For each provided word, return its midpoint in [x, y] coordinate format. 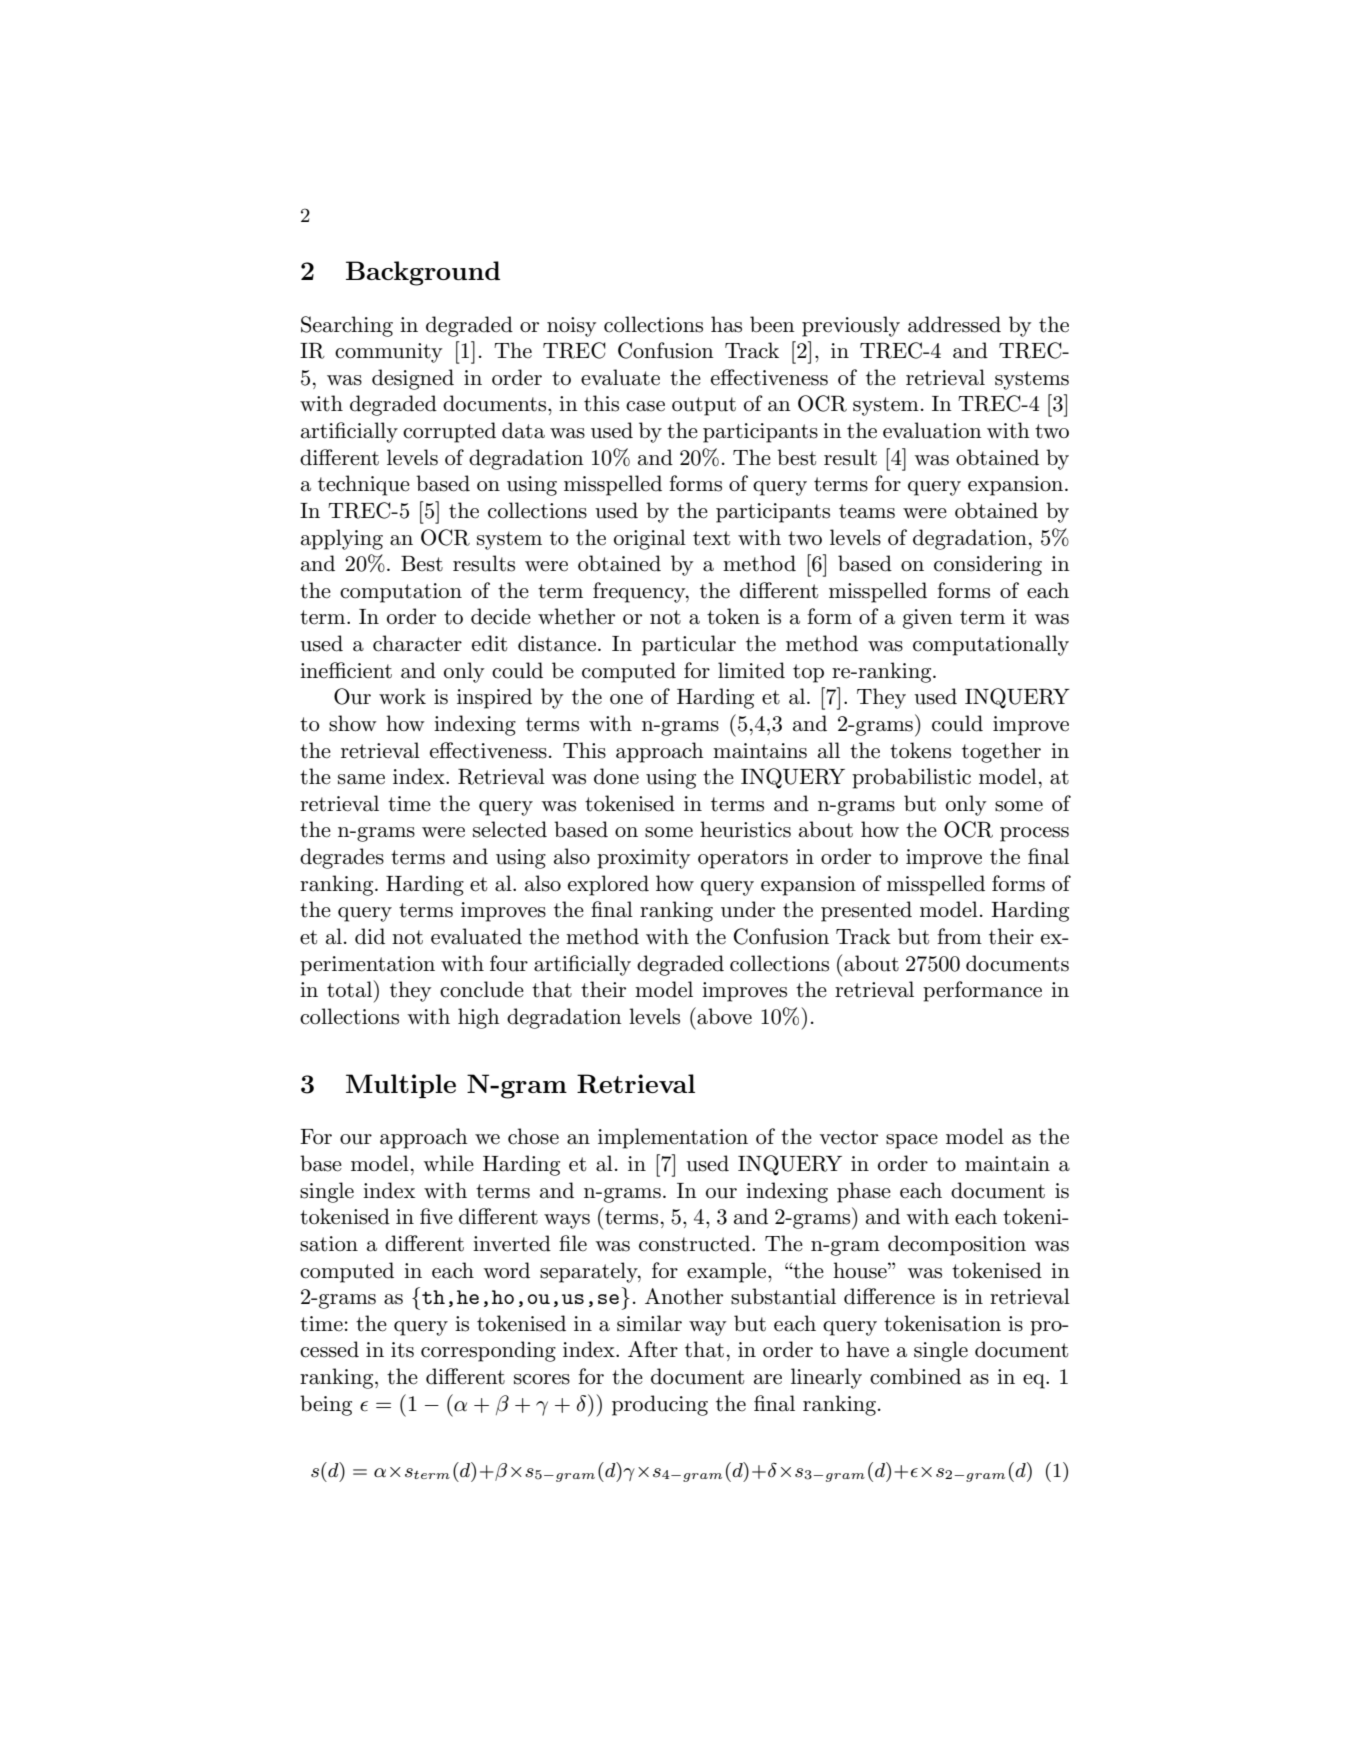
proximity [643, 859]
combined [915, 1376]
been [772, 324]
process [1034, 834]
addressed [954, 324]
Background [423, 273]
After [653, 1349]
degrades [342, 858]
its [402, 1350]
